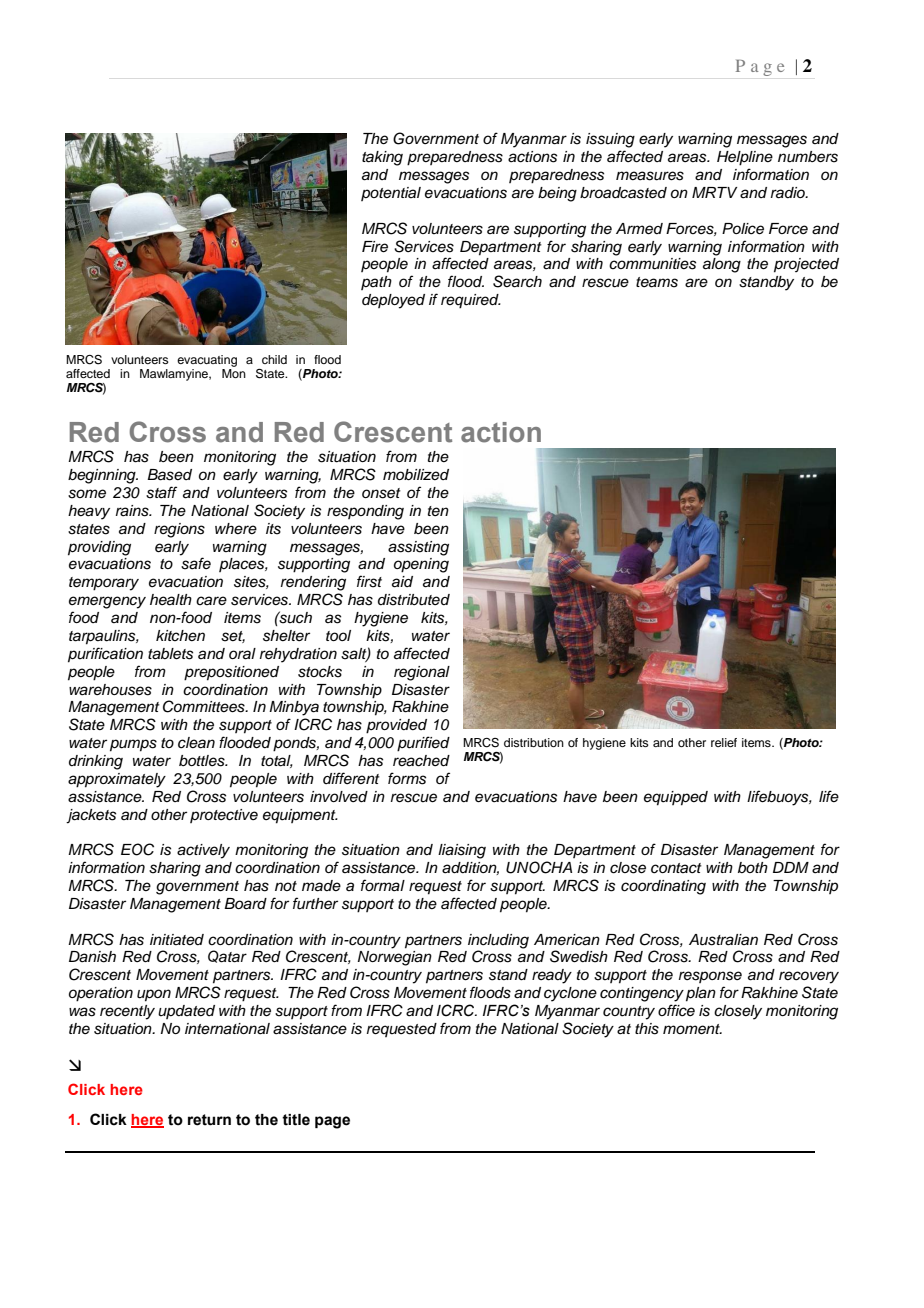 The image size is (924, 1308). I want to click on taking, so click(382, 158).
